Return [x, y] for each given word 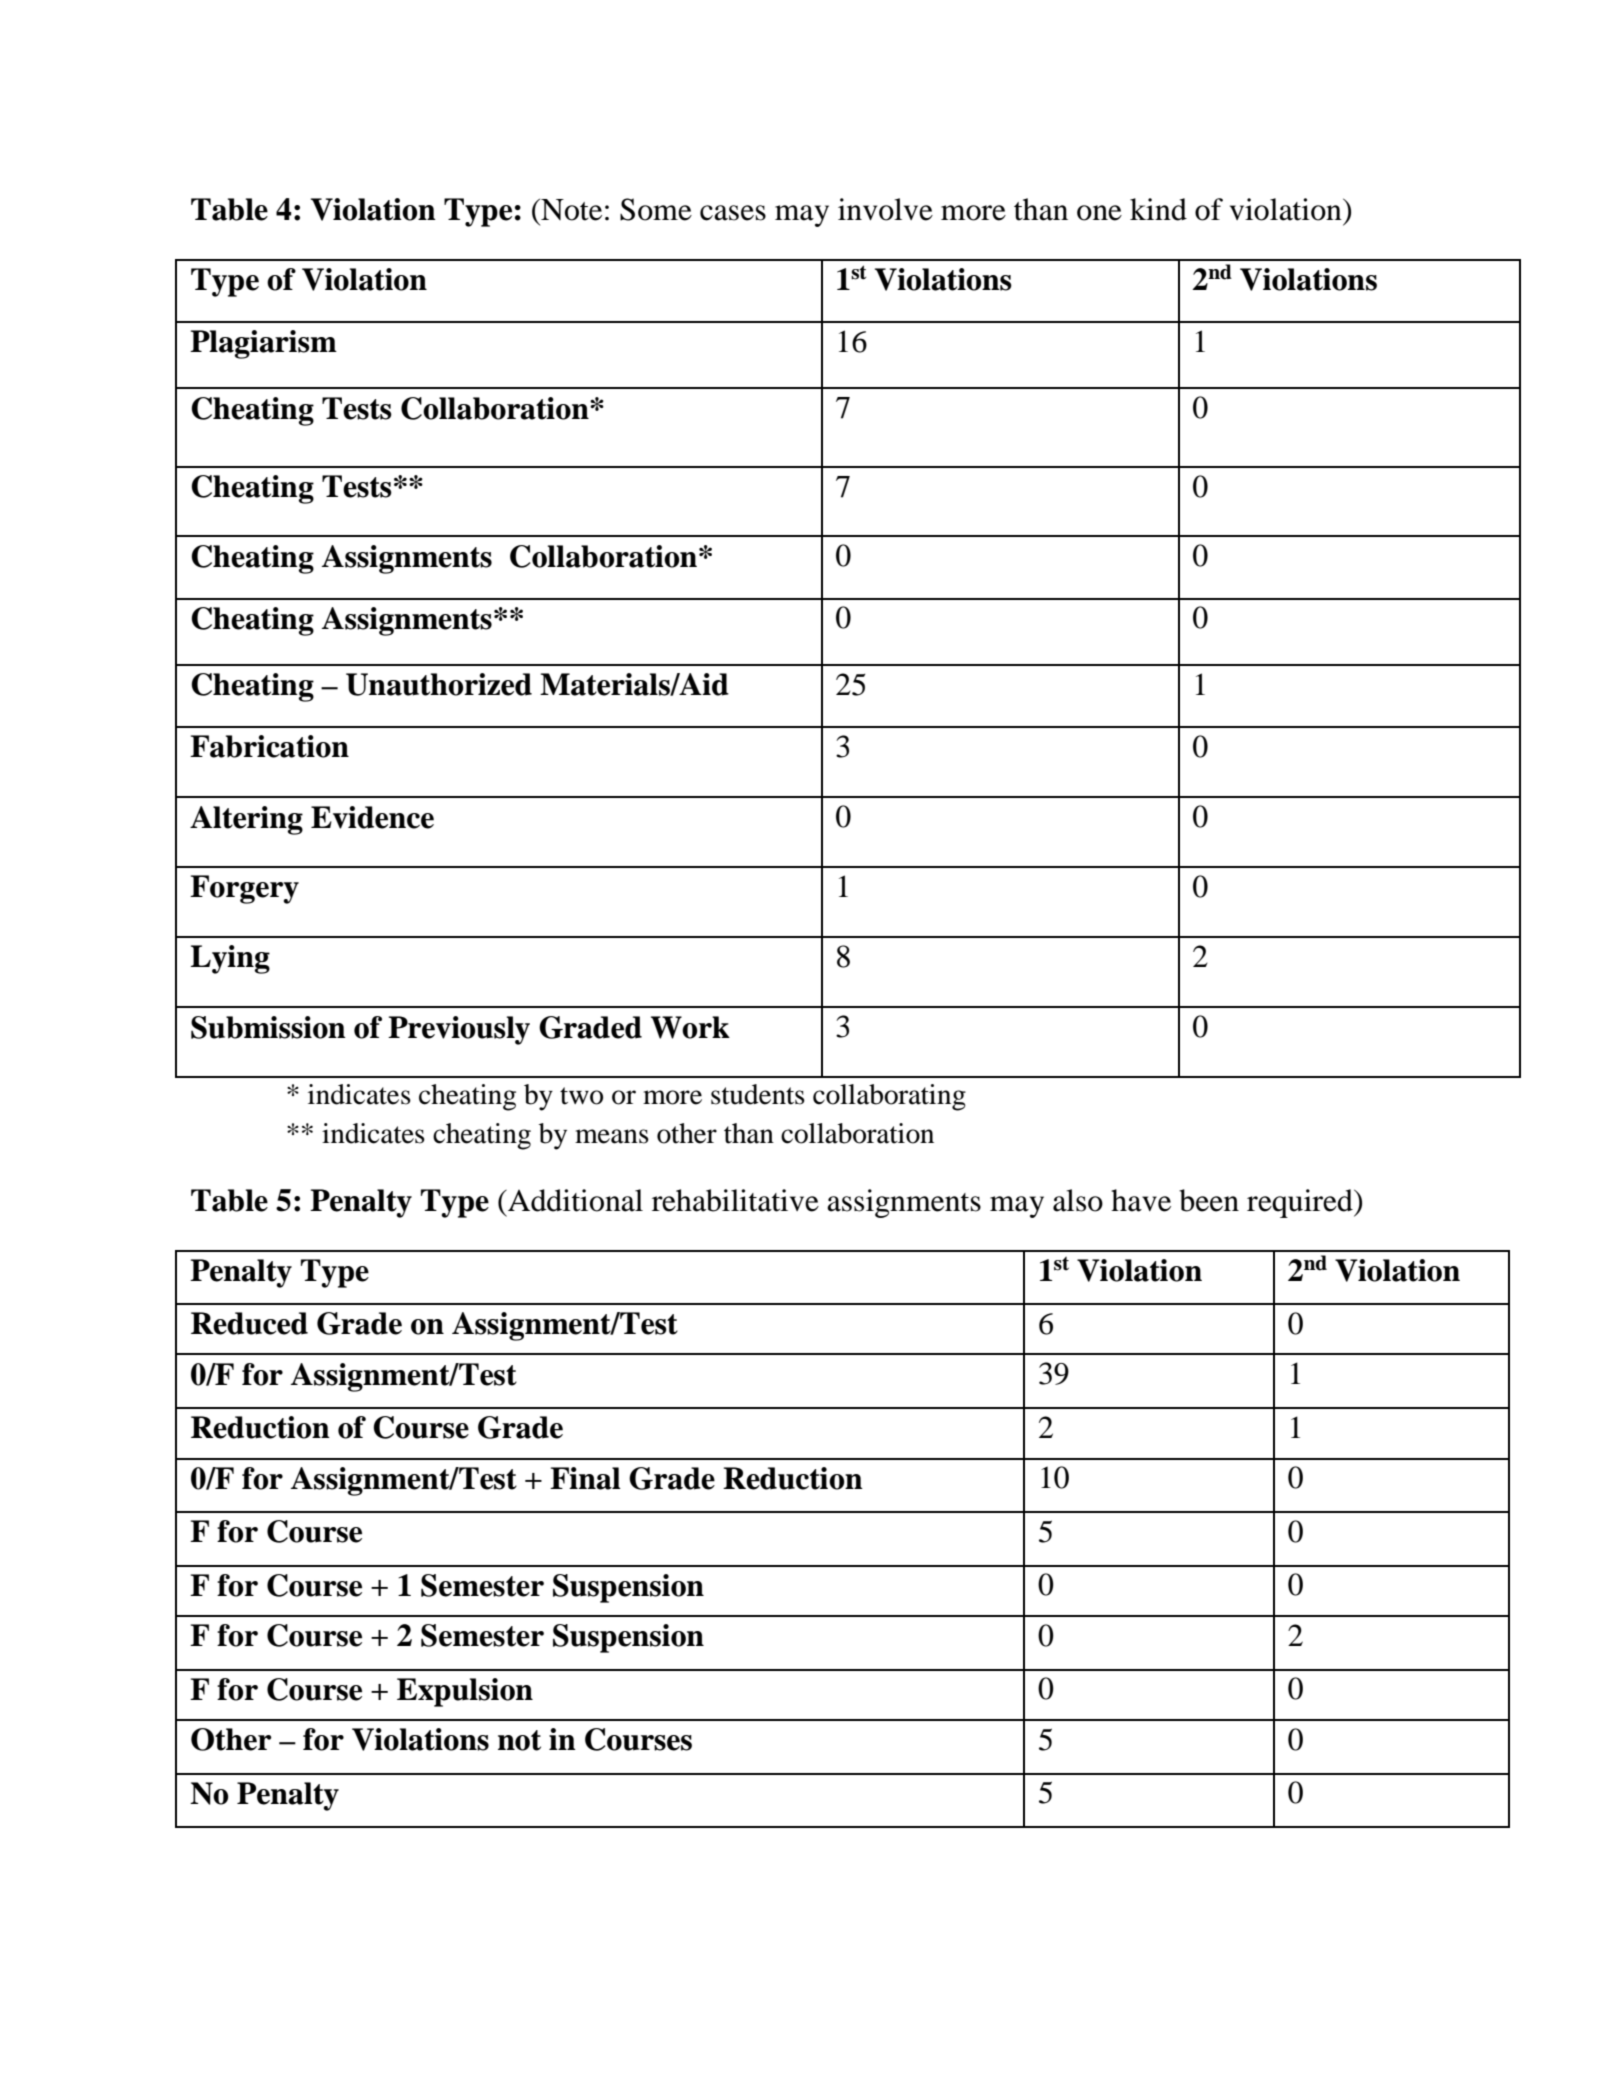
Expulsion [465, 1692]
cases [733, 213]
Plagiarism [263, 344]
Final [585, 1478]
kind [1158, 209]
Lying [230, 959]
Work [690, 1027]
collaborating [889, 1097]
